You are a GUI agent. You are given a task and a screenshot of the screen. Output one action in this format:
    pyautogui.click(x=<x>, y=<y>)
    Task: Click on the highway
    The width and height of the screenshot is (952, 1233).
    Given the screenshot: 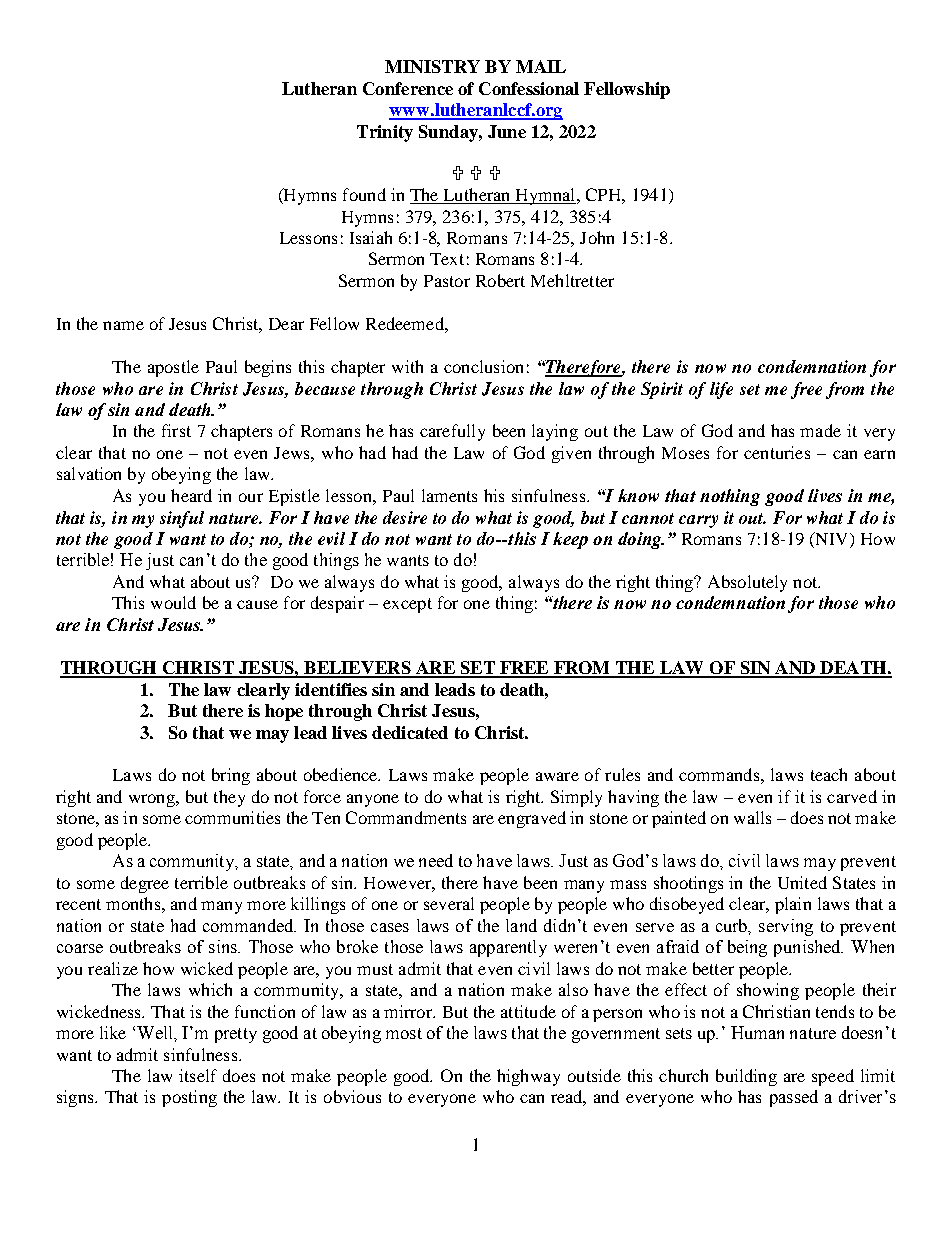 What is the action you would take?
    pyautogui.click(x=528, y=1077)
